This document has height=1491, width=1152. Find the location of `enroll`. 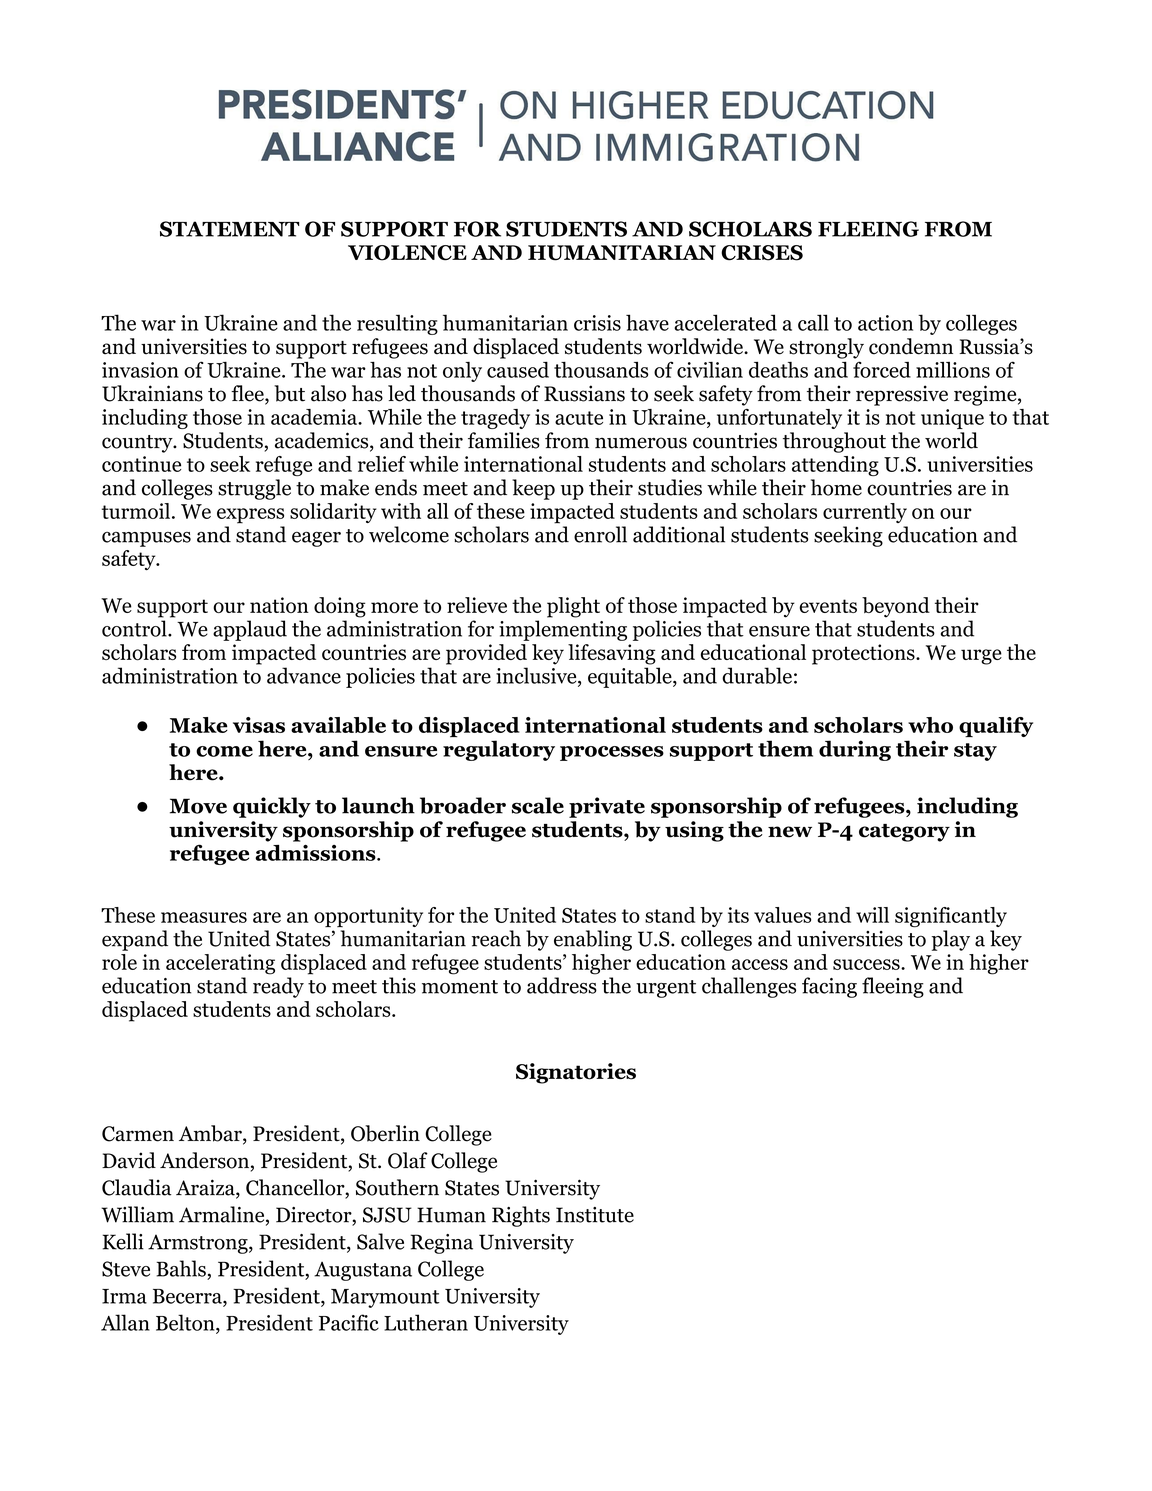

enroll is located at coordinates (600, 534).
